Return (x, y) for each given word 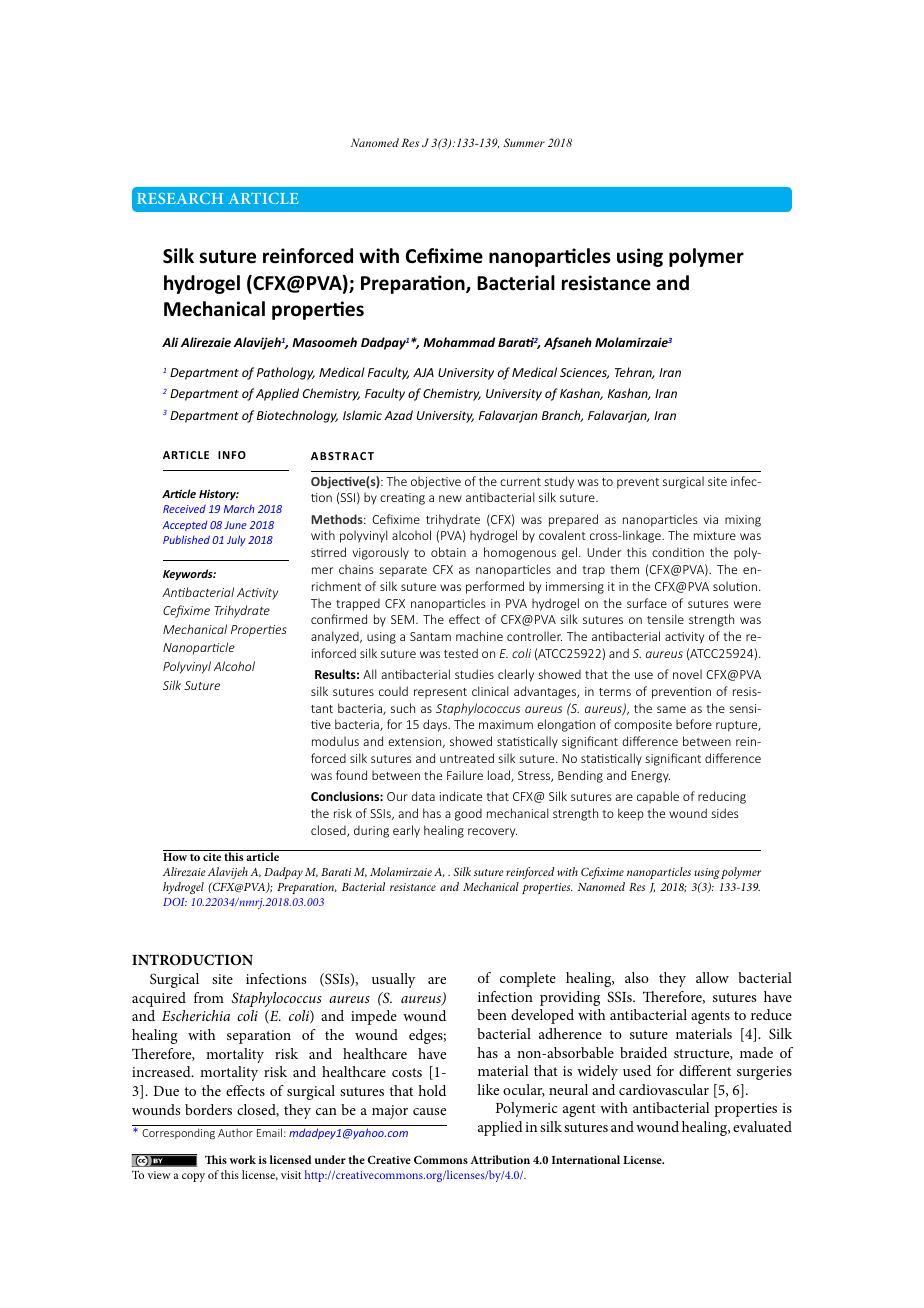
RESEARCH (180, 198)
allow (712, 977)
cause (429, 1111)
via (710, 519)
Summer (524, 142)
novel (687, 674)
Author (235, 1132)
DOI (175, 902)
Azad (399, 415)
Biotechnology (297, 416)
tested (461, 653)
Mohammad (459, 342)
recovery (492, 833)
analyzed (336, 637)
